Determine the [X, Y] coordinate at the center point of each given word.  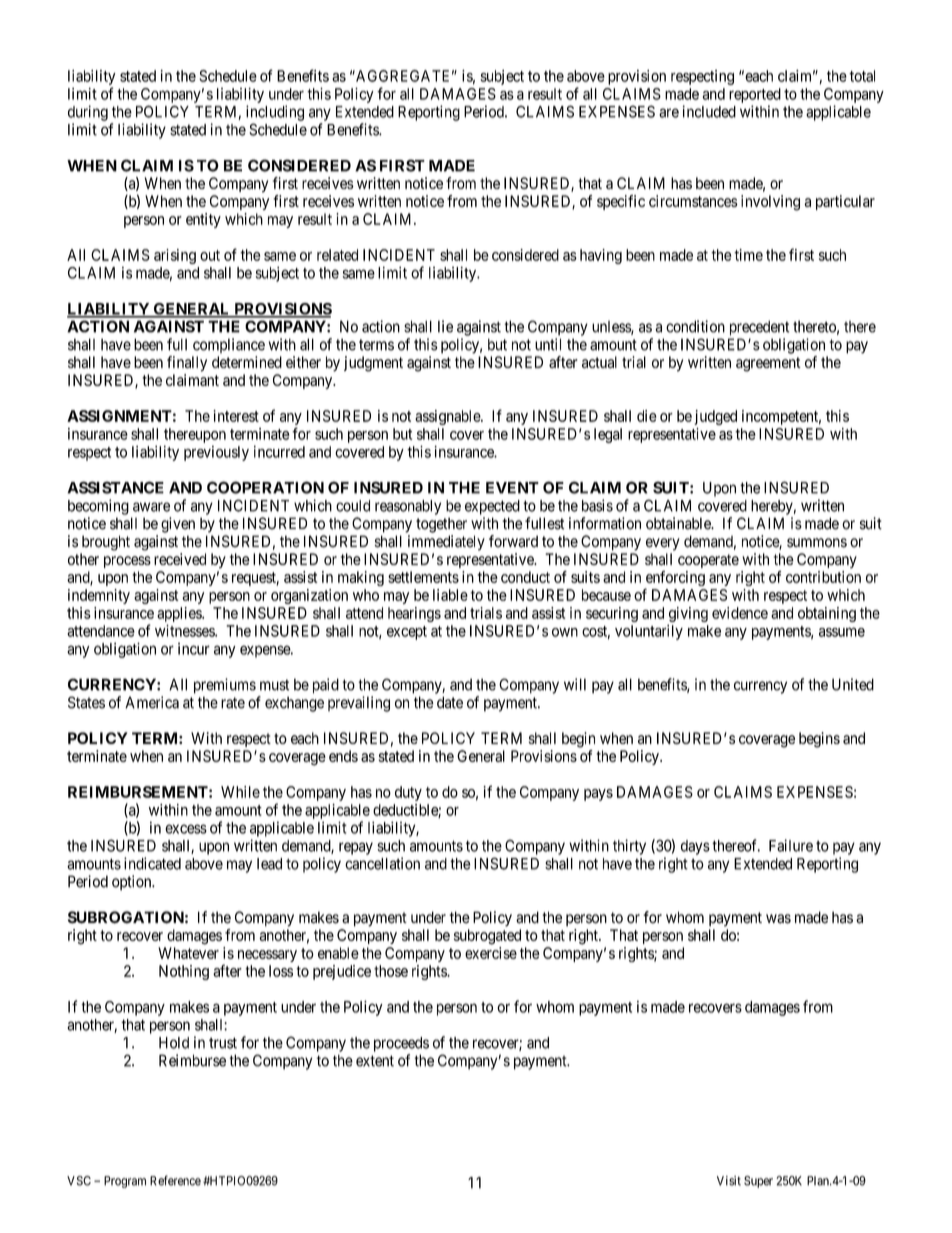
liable [450, 595]
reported [755, 95]
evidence [740, 613]
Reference [175, 1180]
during [88, 113]
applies [180, 614]
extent [375, 1061]
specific [621, 202]
